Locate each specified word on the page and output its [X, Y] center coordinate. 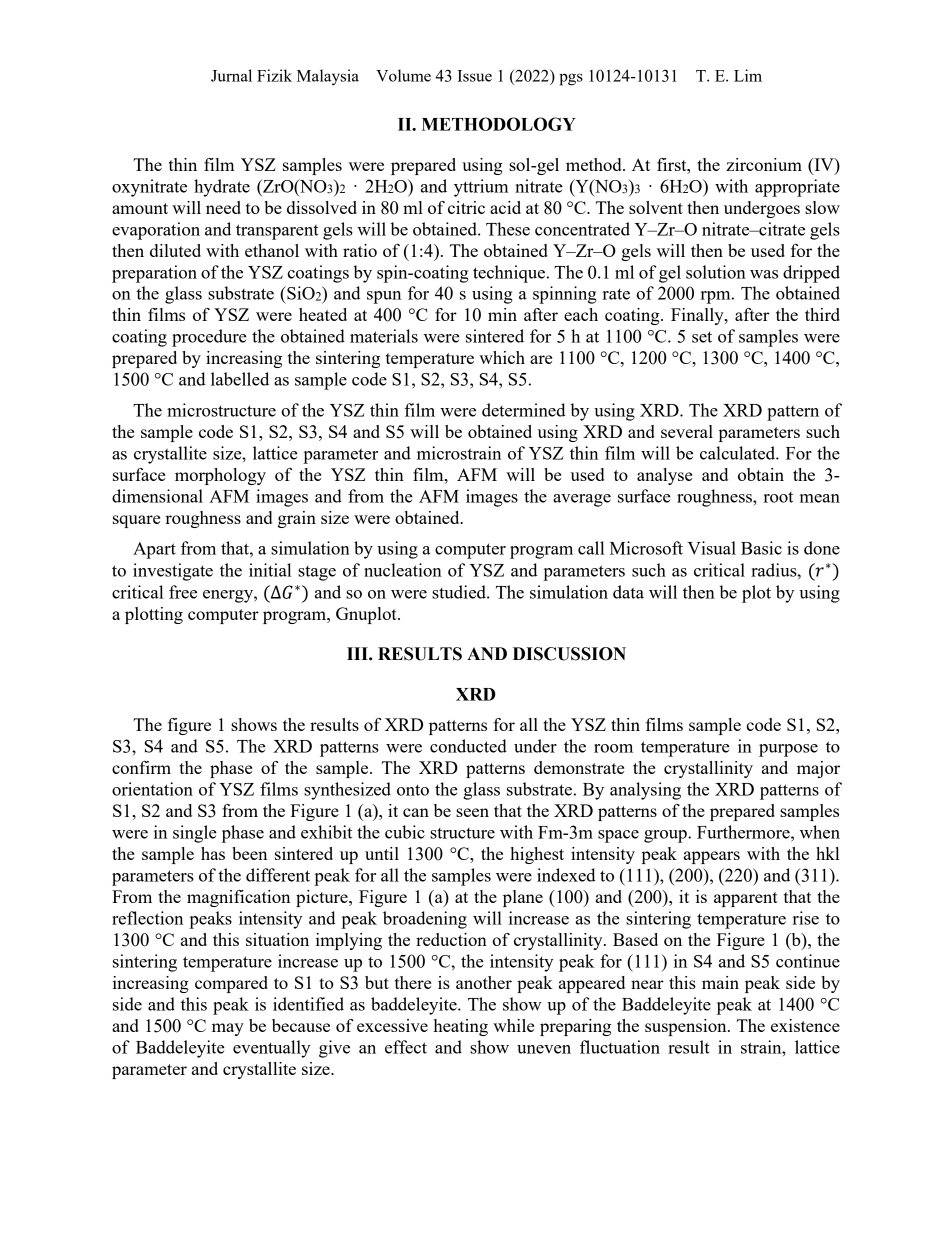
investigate [173, 572]
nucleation [403, 570]
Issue [474, 76]
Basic [761, 548]
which [502, 357]
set [702, 337]
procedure [209, 338]
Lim [748, 75]
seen [472, 812]
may [228, 1029]
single [195, 834]
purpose [788, 750]
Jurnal [231, 75]
